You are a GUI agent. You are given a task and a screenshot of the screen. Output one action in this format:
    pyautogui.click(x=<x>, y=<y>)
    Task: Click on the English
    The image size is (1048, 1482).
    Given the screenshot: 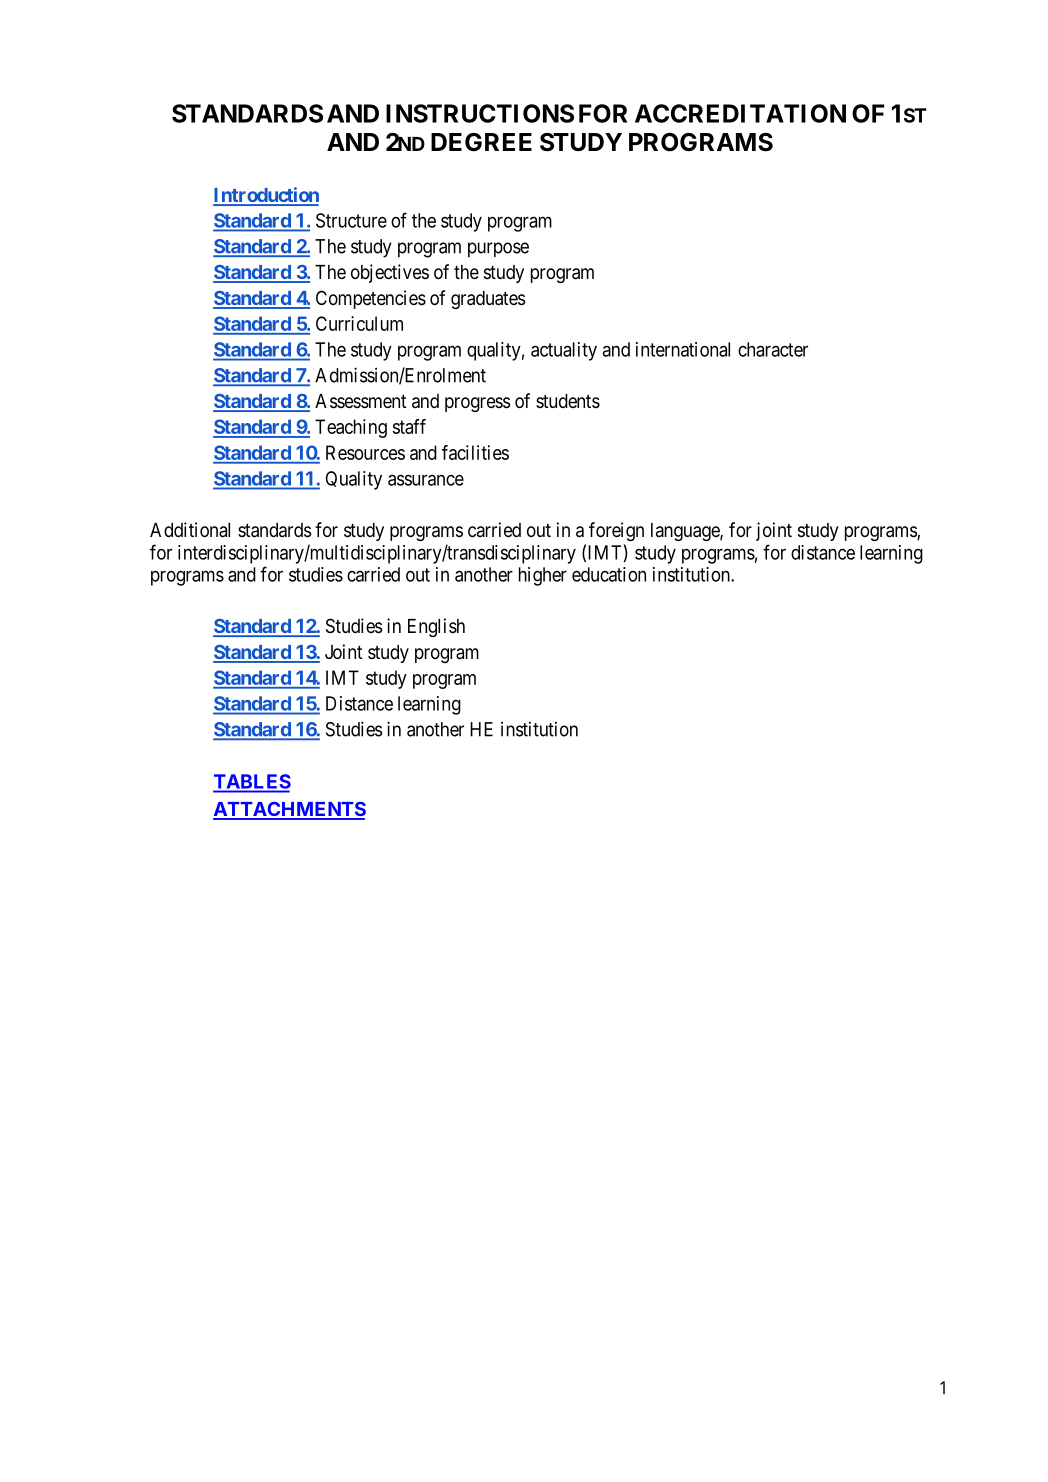 What is the action you would take?
    pyautogui.click(x=436, y=627)
